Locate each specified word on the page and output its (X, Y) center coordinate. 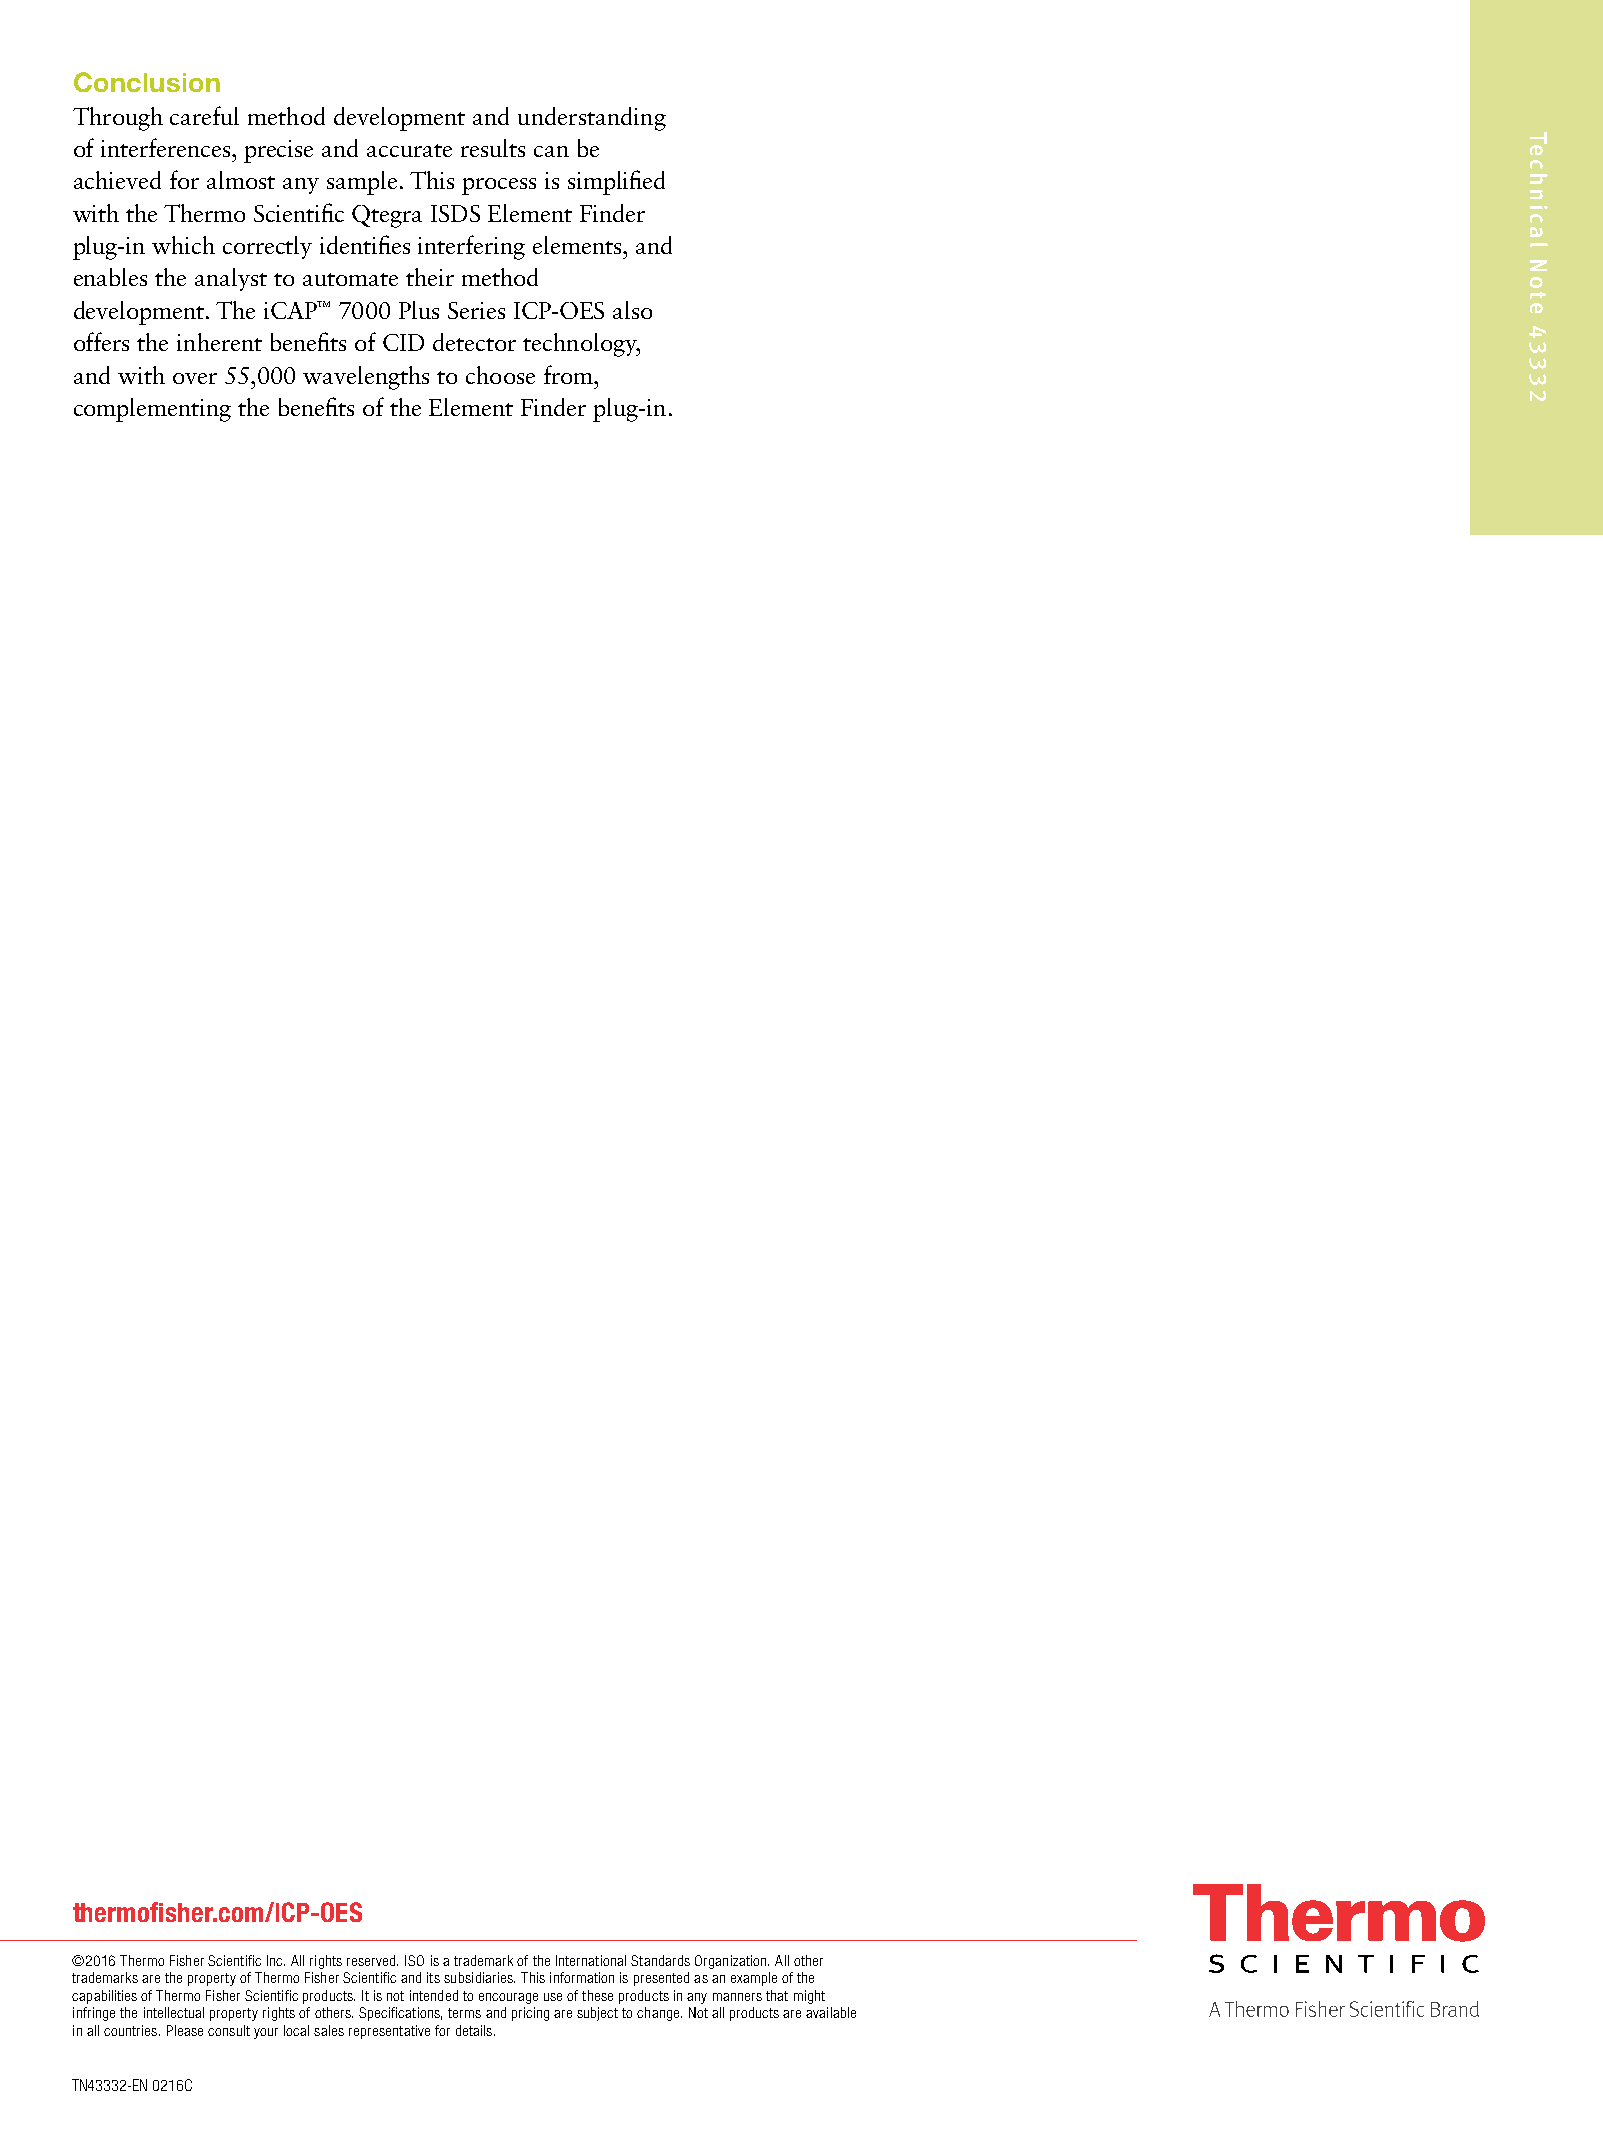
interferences (167, 147)
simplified (616, 182)
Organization (732, 1962)
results (493, 148)
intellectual (174, 2012)
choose (500, 375)
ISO (414, 1960)
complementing (152, 410)
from (570, 374)
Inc (276, 1960)
